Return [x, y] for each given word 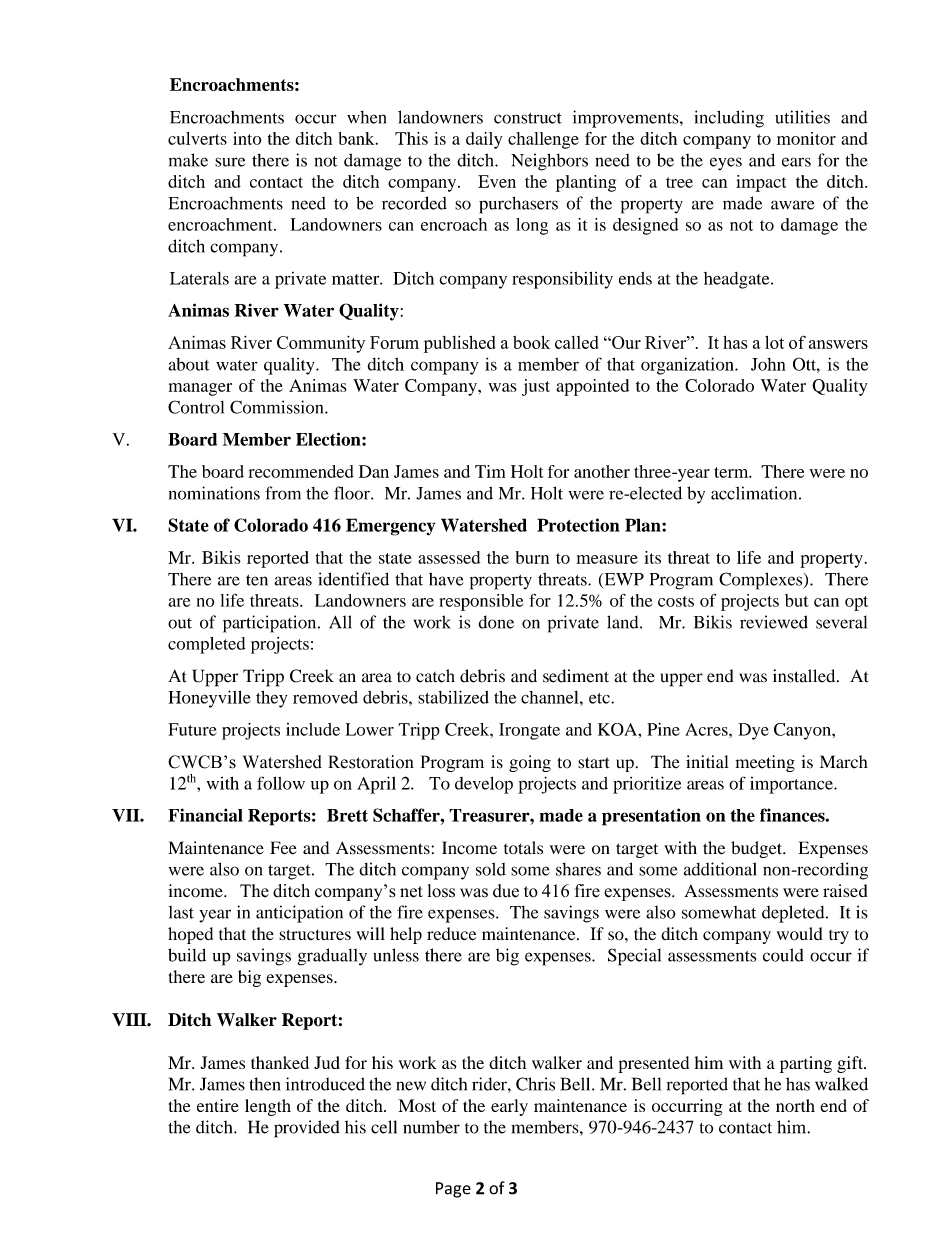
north [795, 1105]
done [496, 622]
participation [271, 624]
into [247, 138]
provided [307, 1129]
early [509, 1107]
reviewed [774, 622]
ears [796, 162]
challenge [543, 140]
